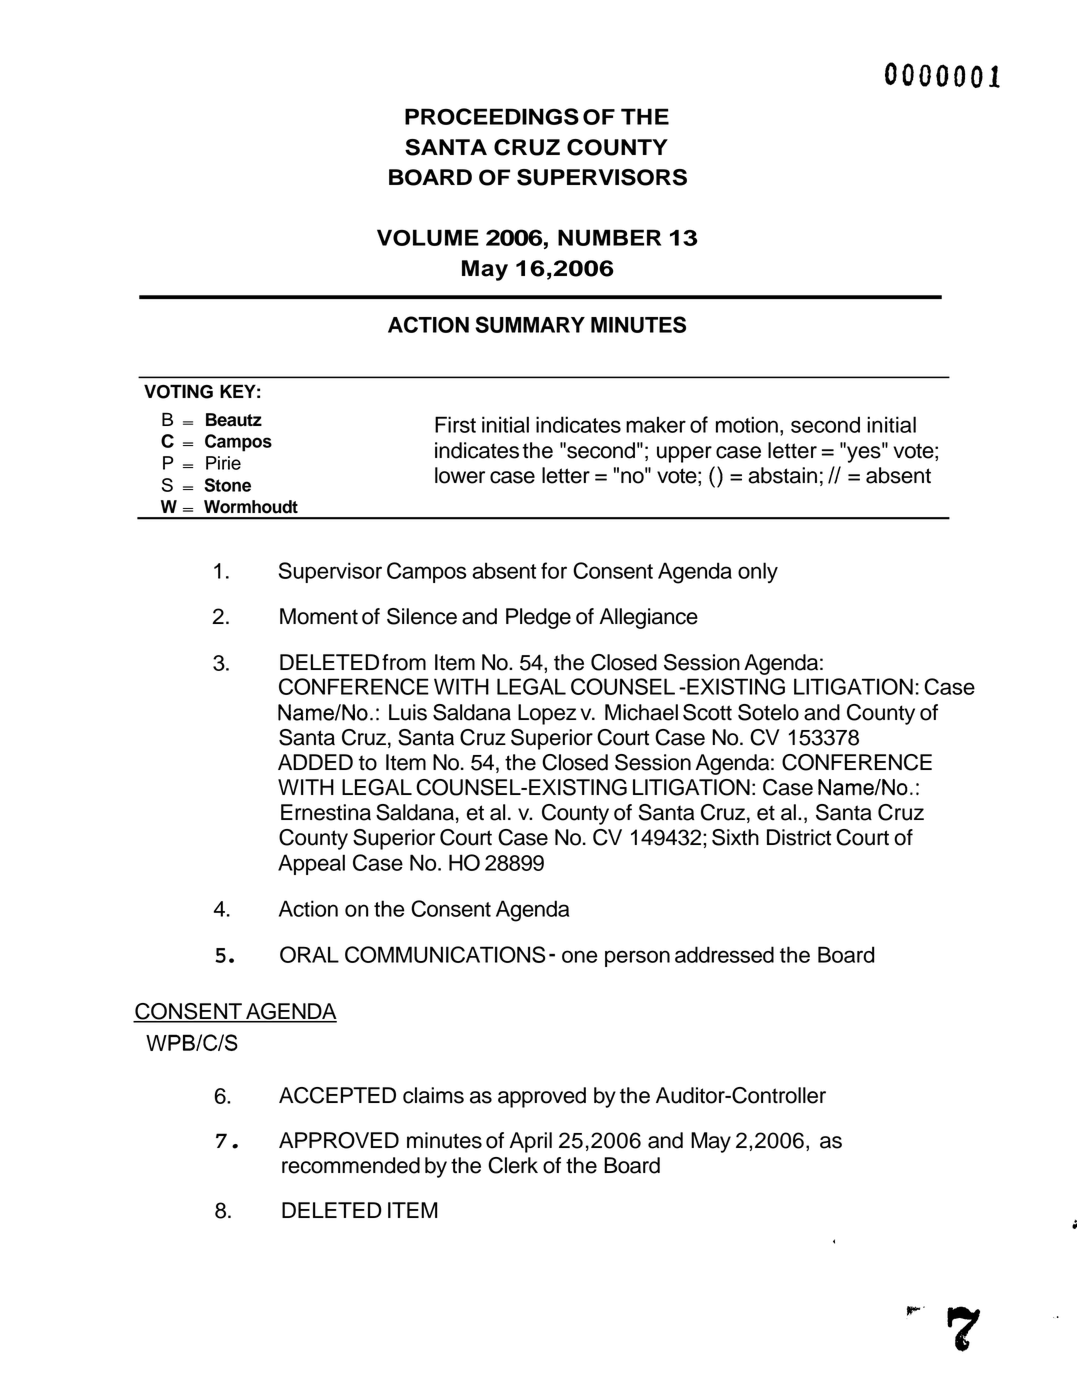  I want to click on Appeal, so click(311, 864).
